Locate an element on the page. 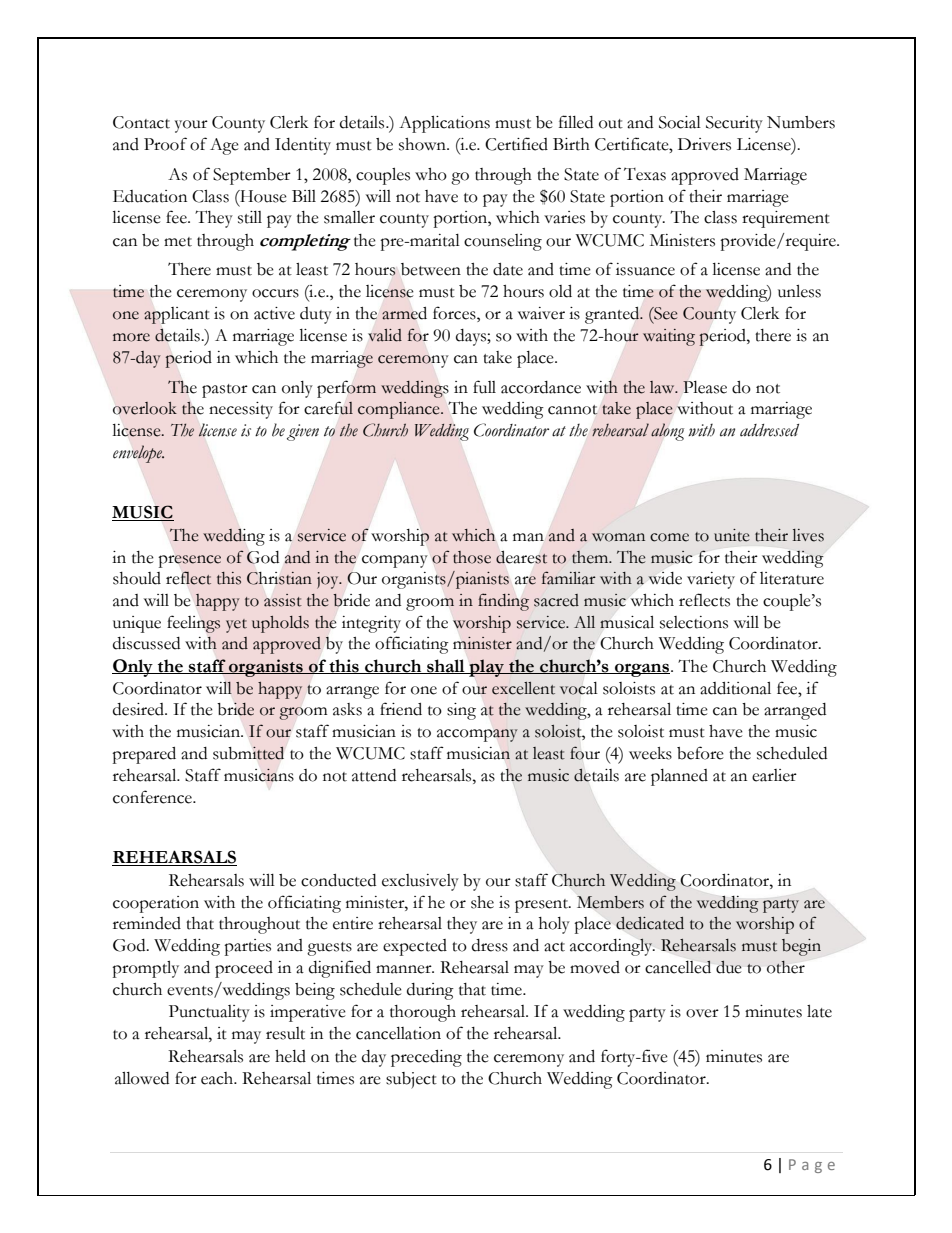  Certified is located at coordinates (516, 144).
